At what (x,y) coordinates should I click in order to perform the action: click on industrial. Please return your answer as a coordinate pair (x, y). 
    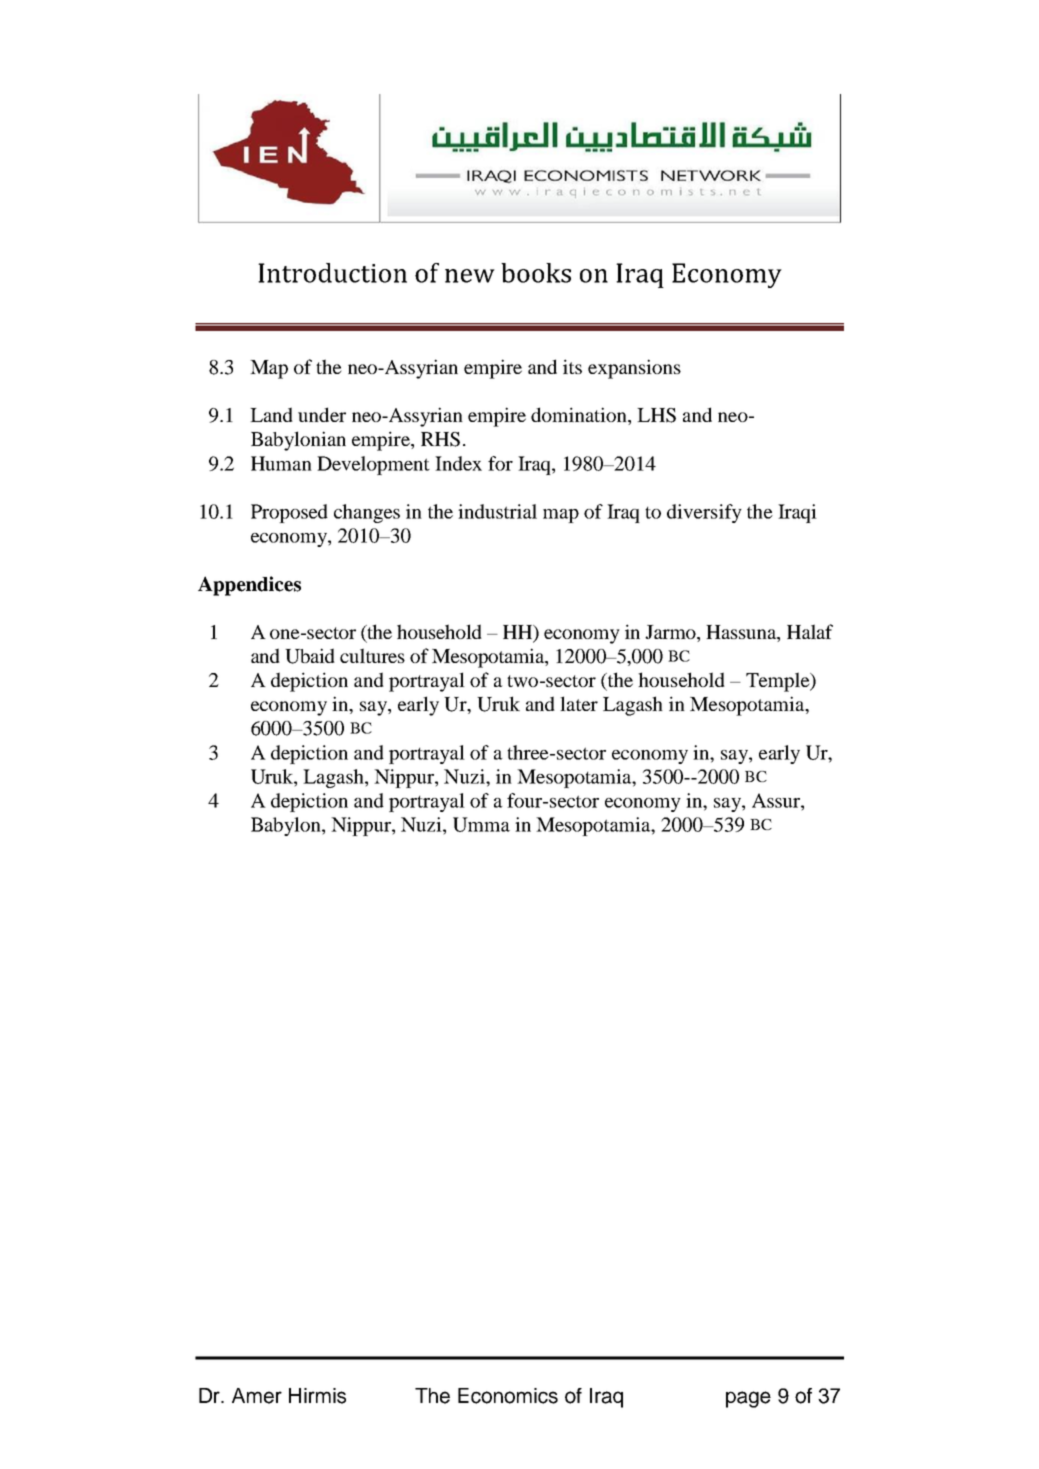
    Looking at the image, I should click on (497, 511).
